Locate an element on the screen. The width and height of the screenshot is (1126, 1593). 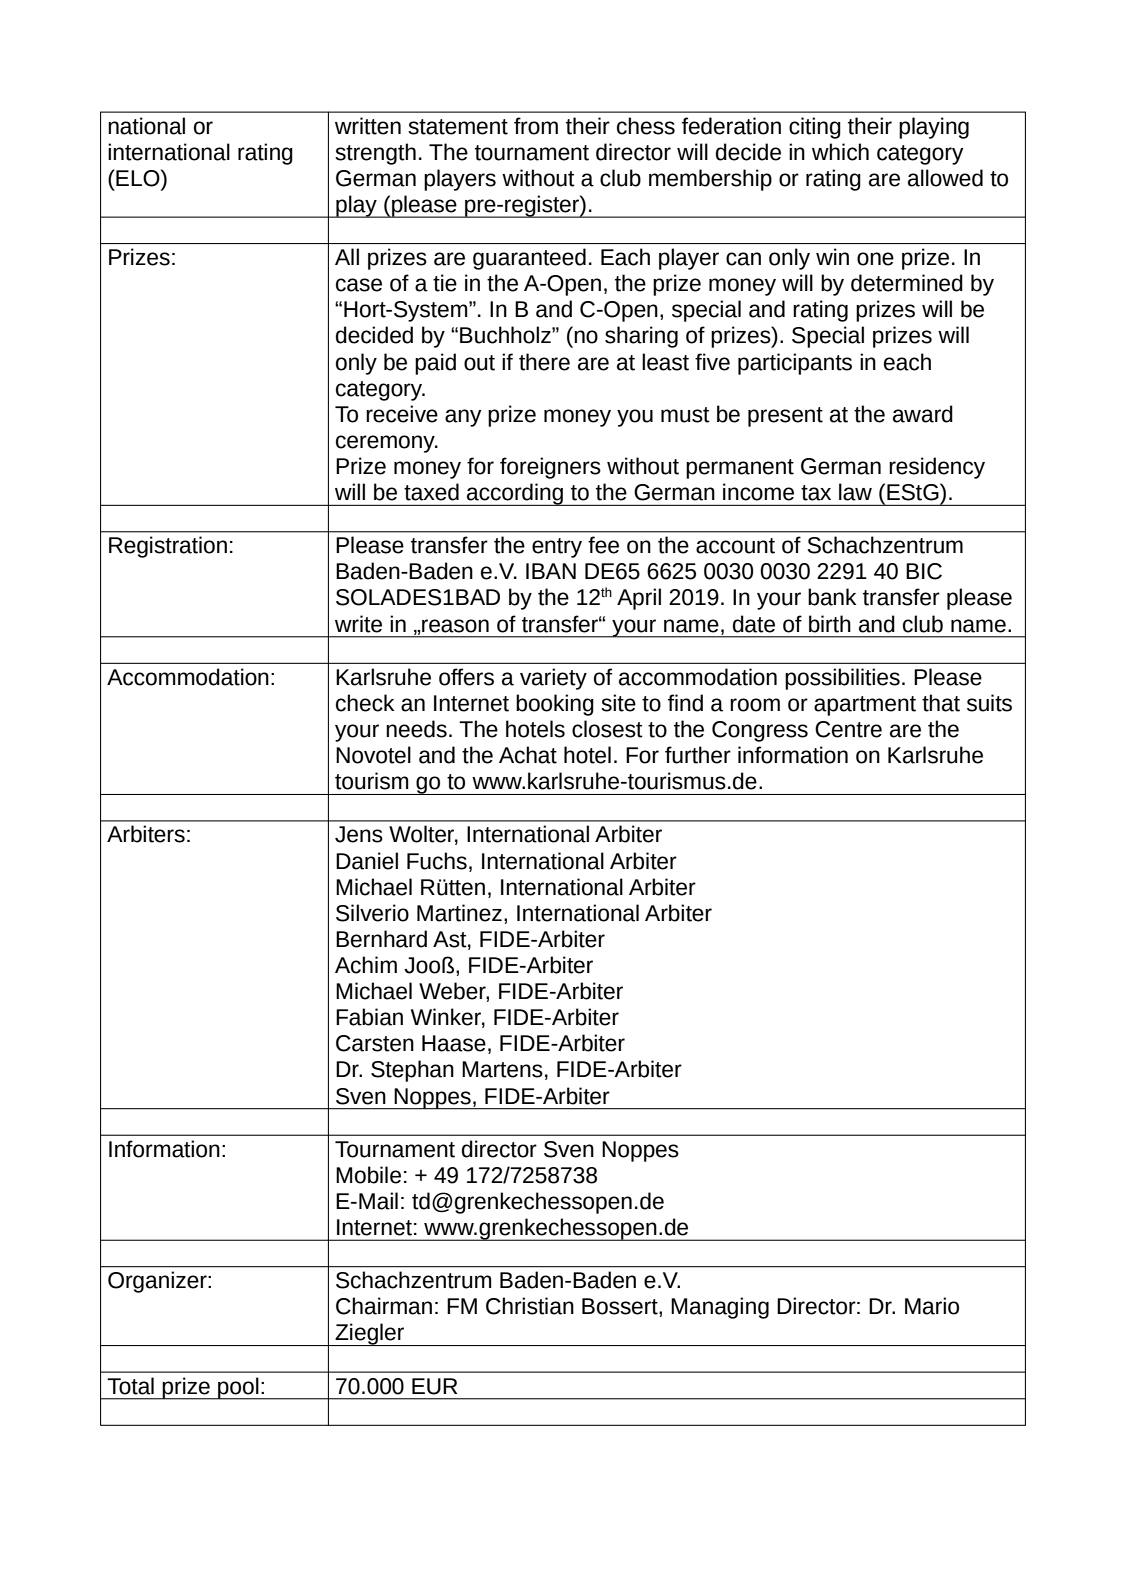
which is located at coordinates (840, 152).
